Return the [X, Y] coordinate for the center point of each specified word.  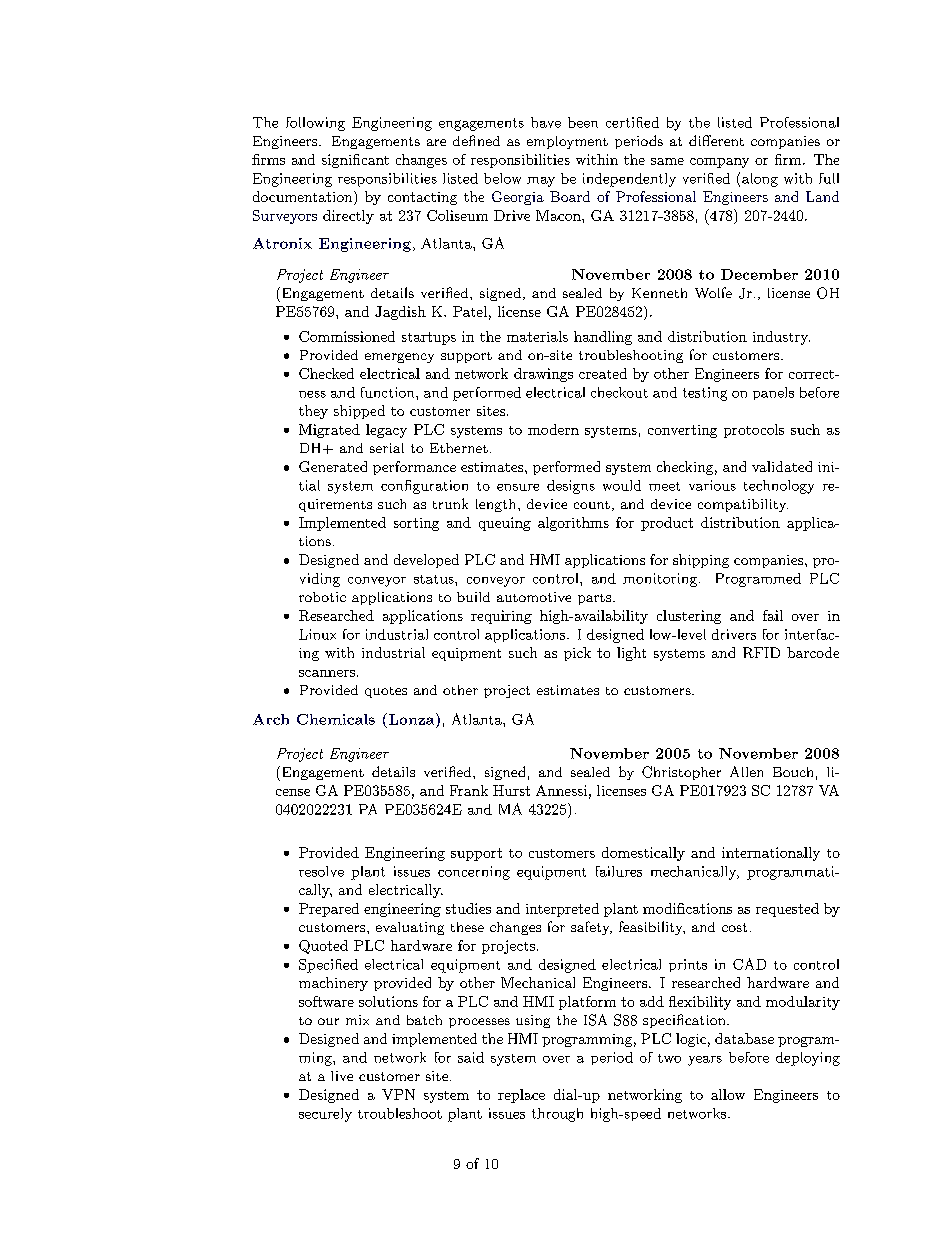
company [719, 163]
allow [728, 1094]
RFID [761, 652]
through [557, 1115]
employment [567, 142]
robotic [322, 597]
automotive [534, 597]
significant [355, 161]
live [342, 1076]
